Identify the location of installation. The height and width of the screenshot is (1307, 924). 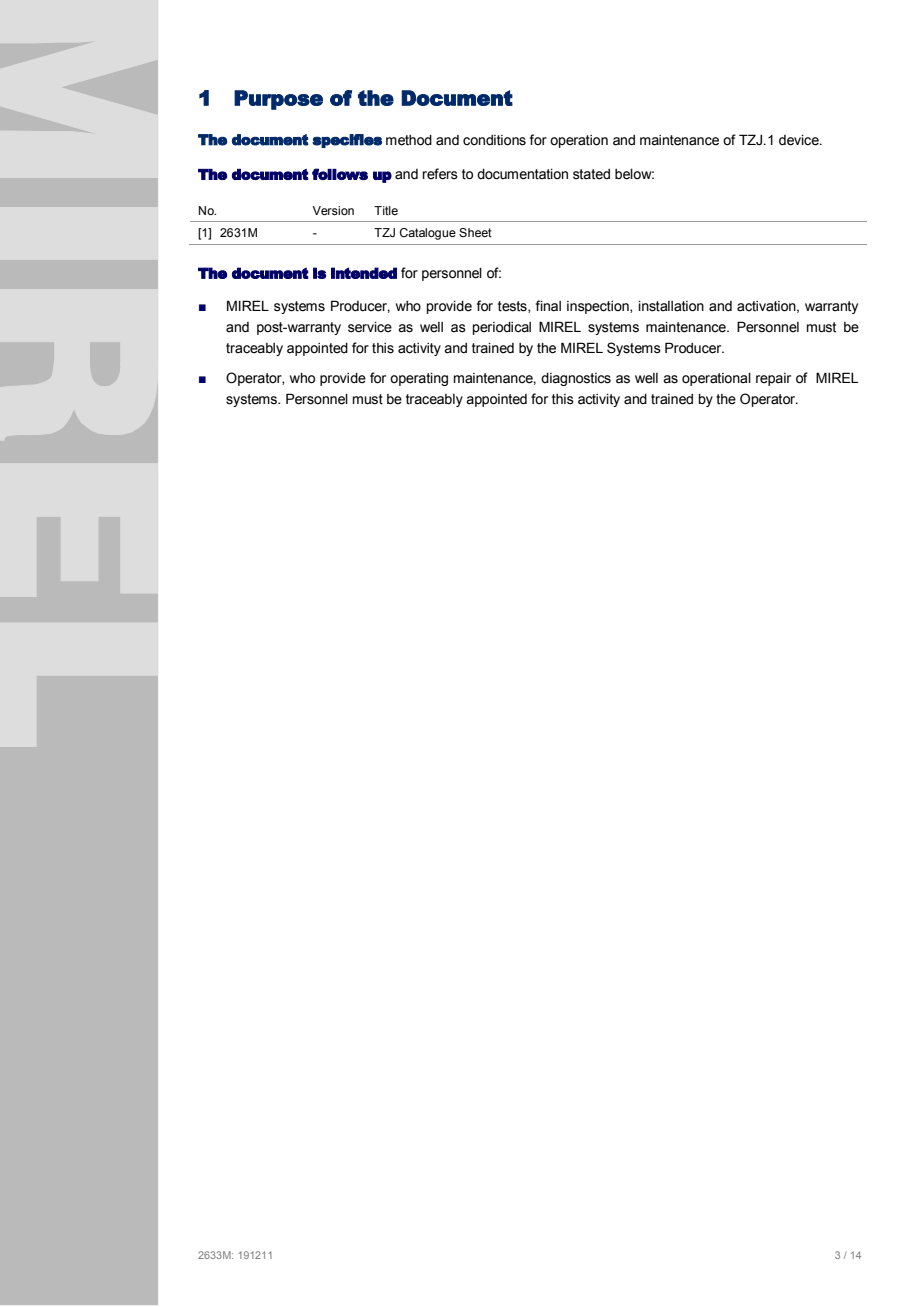
(671, 306).
